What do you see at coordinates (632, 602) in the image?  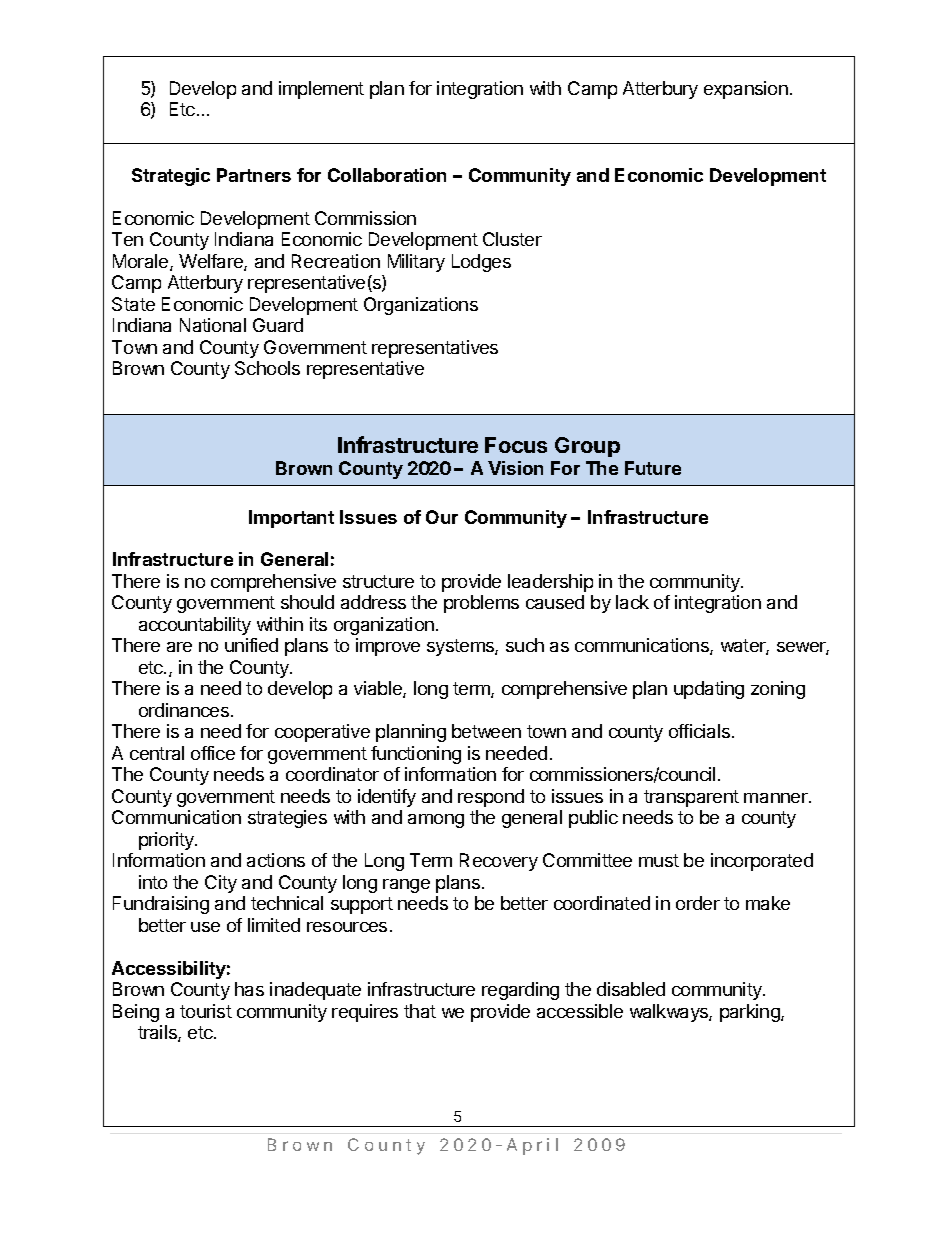 I see `lack` at bounding box center [632, 602].
